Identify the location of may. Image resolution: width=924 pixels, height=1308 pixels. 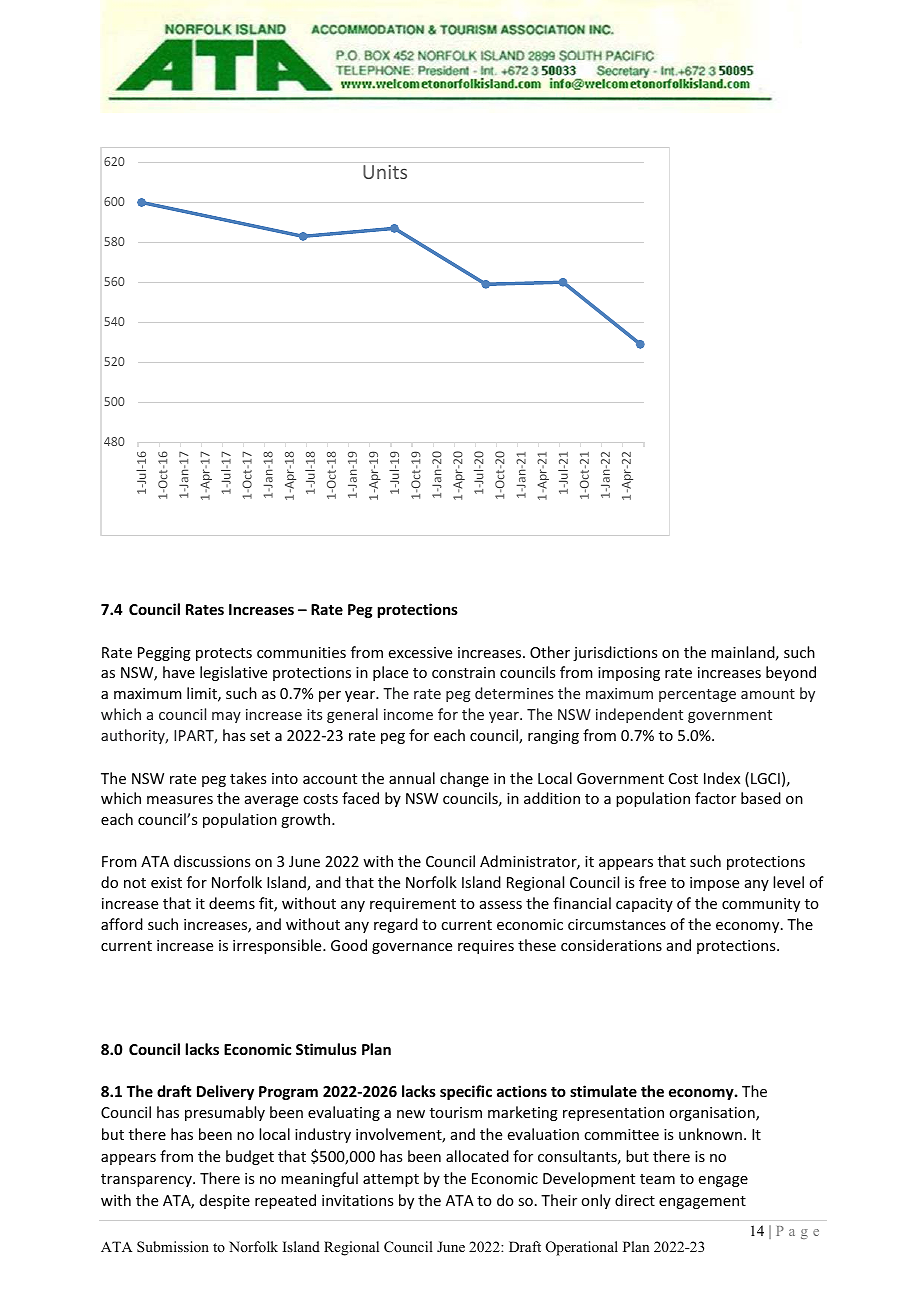
(226, 717).
